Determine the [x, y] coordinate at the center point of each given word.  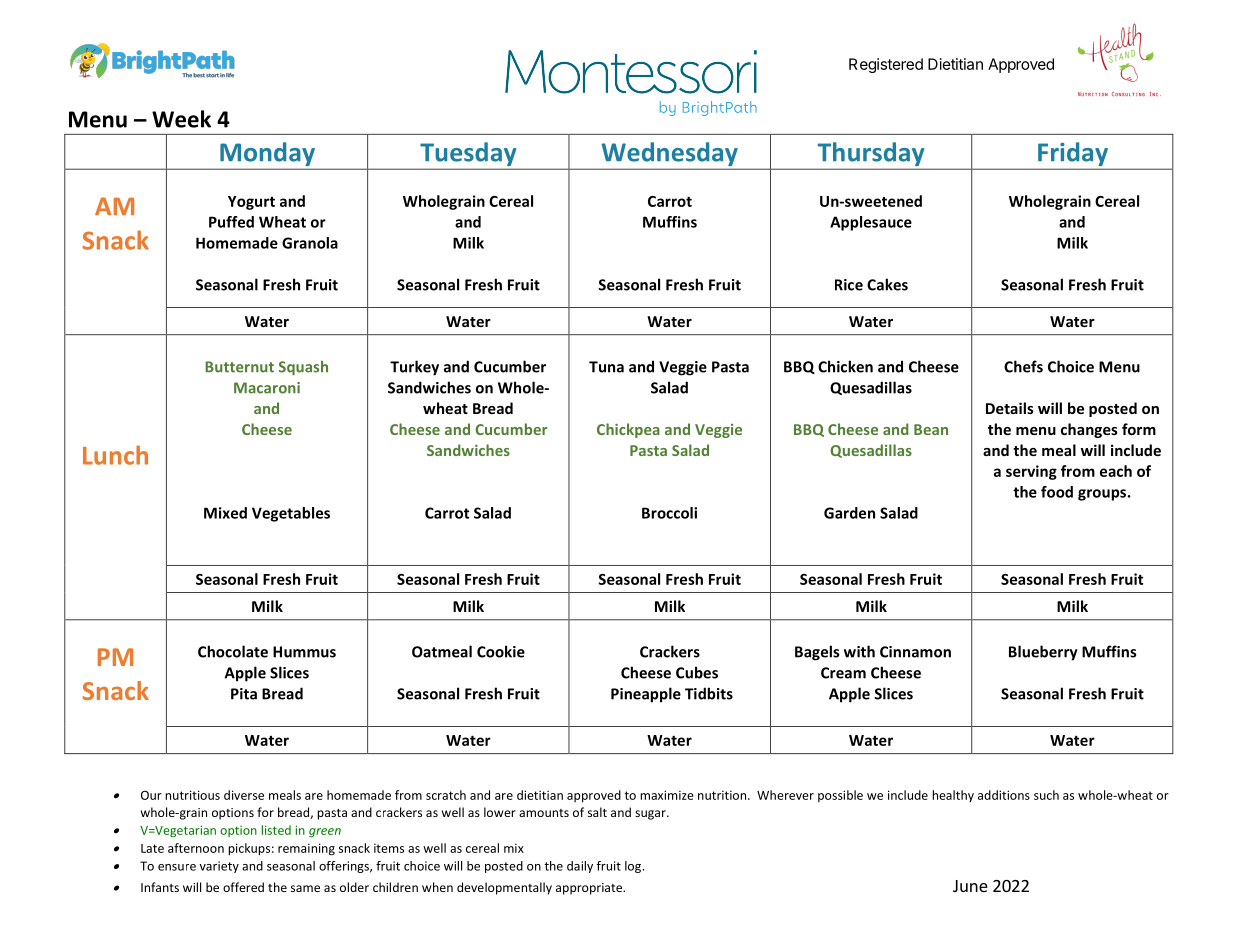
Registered [886, 65]
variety [219, 867]
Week [181, 119]
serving [1031, 472]
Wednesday [669, 155]
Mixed [225, 513]
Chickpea [628, 430]
